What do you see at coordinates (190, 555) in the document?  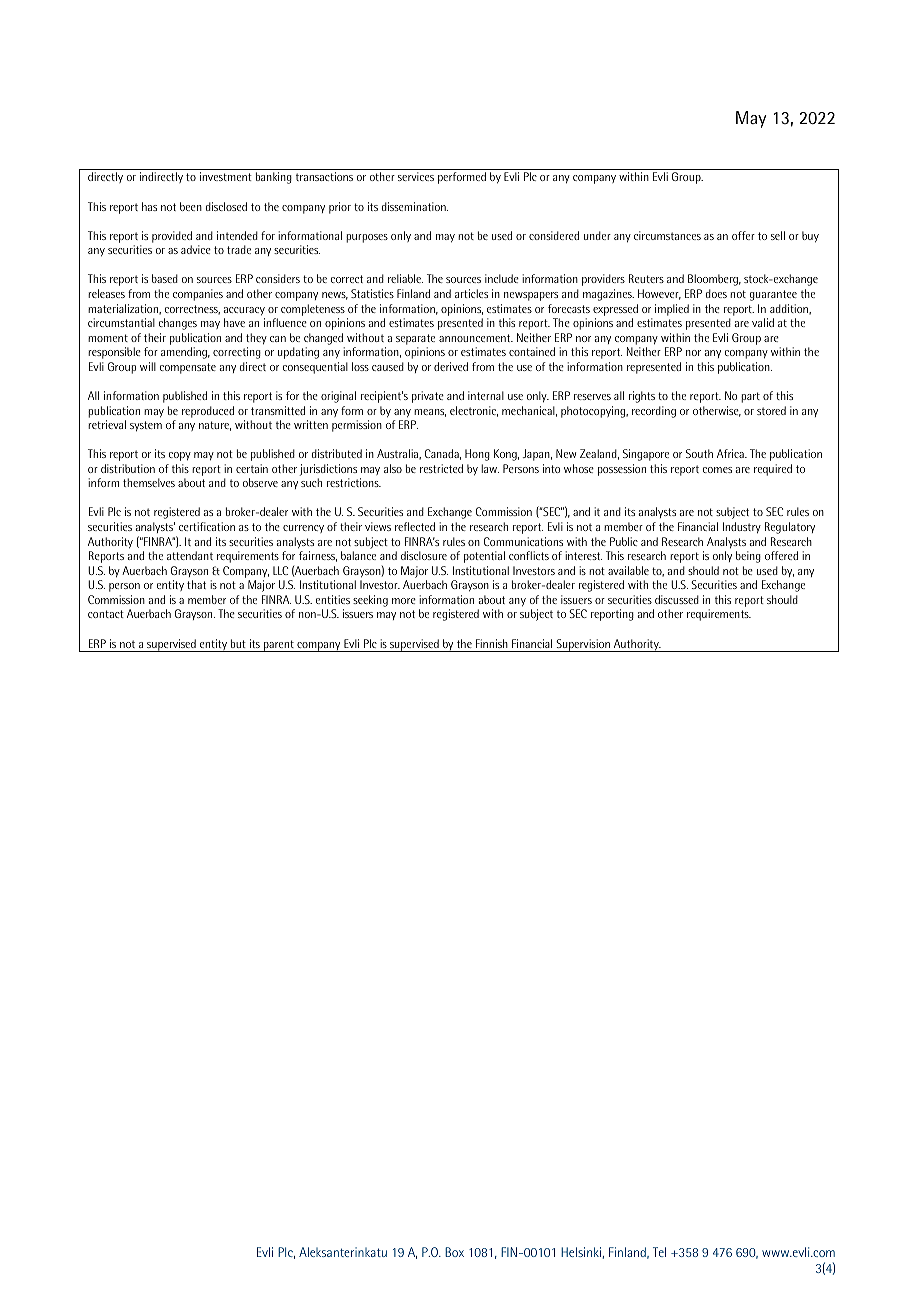 I see `attendant` at bounding box center [190, 555].
